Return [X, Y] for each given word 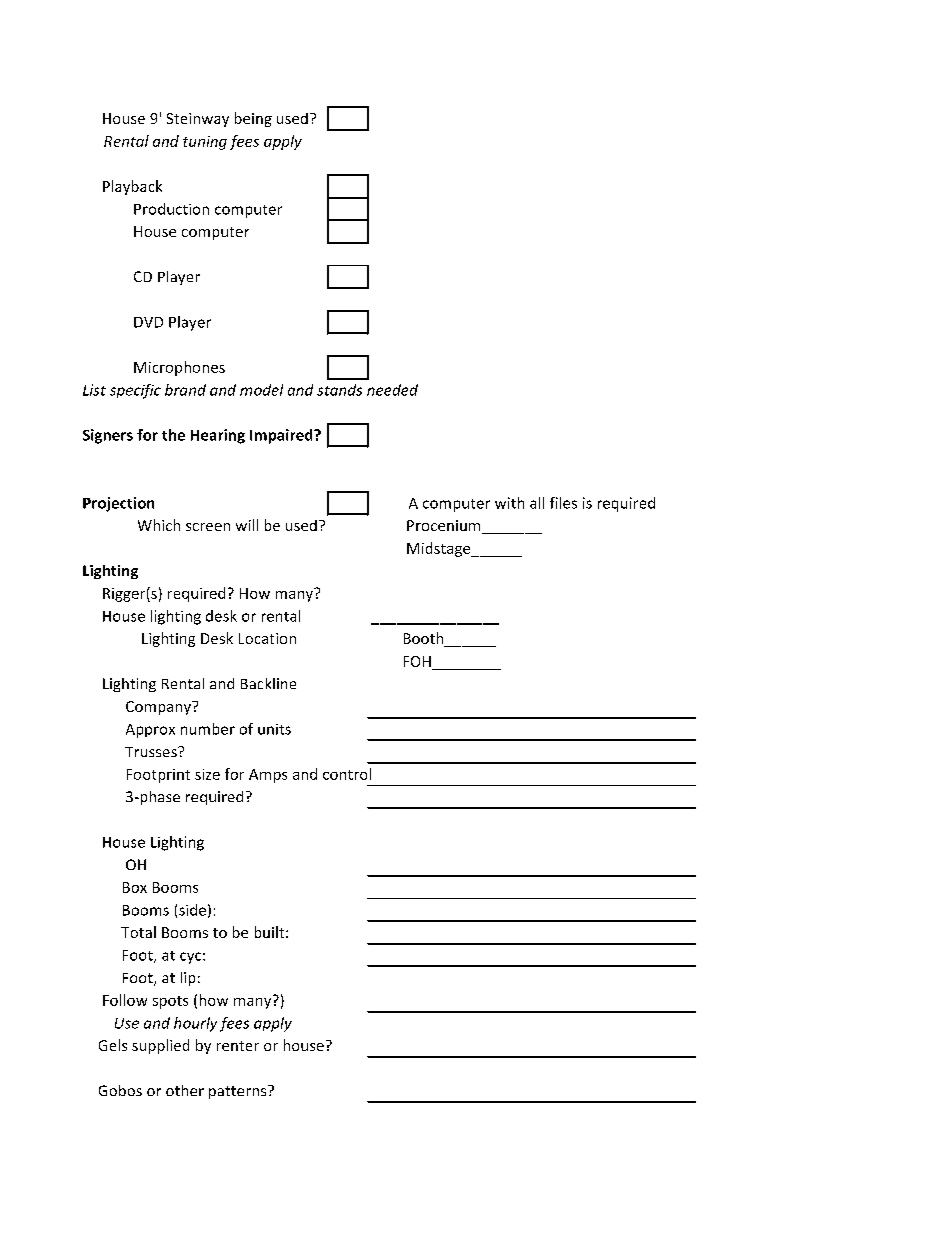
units [274, 729]
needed [392, 390]
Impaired [282, 436]
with [509, 503]
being [253, 119]
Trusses [152, 752]
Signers [108, 436]
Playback [132, 187]
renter [238, 1046]
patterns [239, 1092]
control [347, 774]
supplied [160, 1046]
